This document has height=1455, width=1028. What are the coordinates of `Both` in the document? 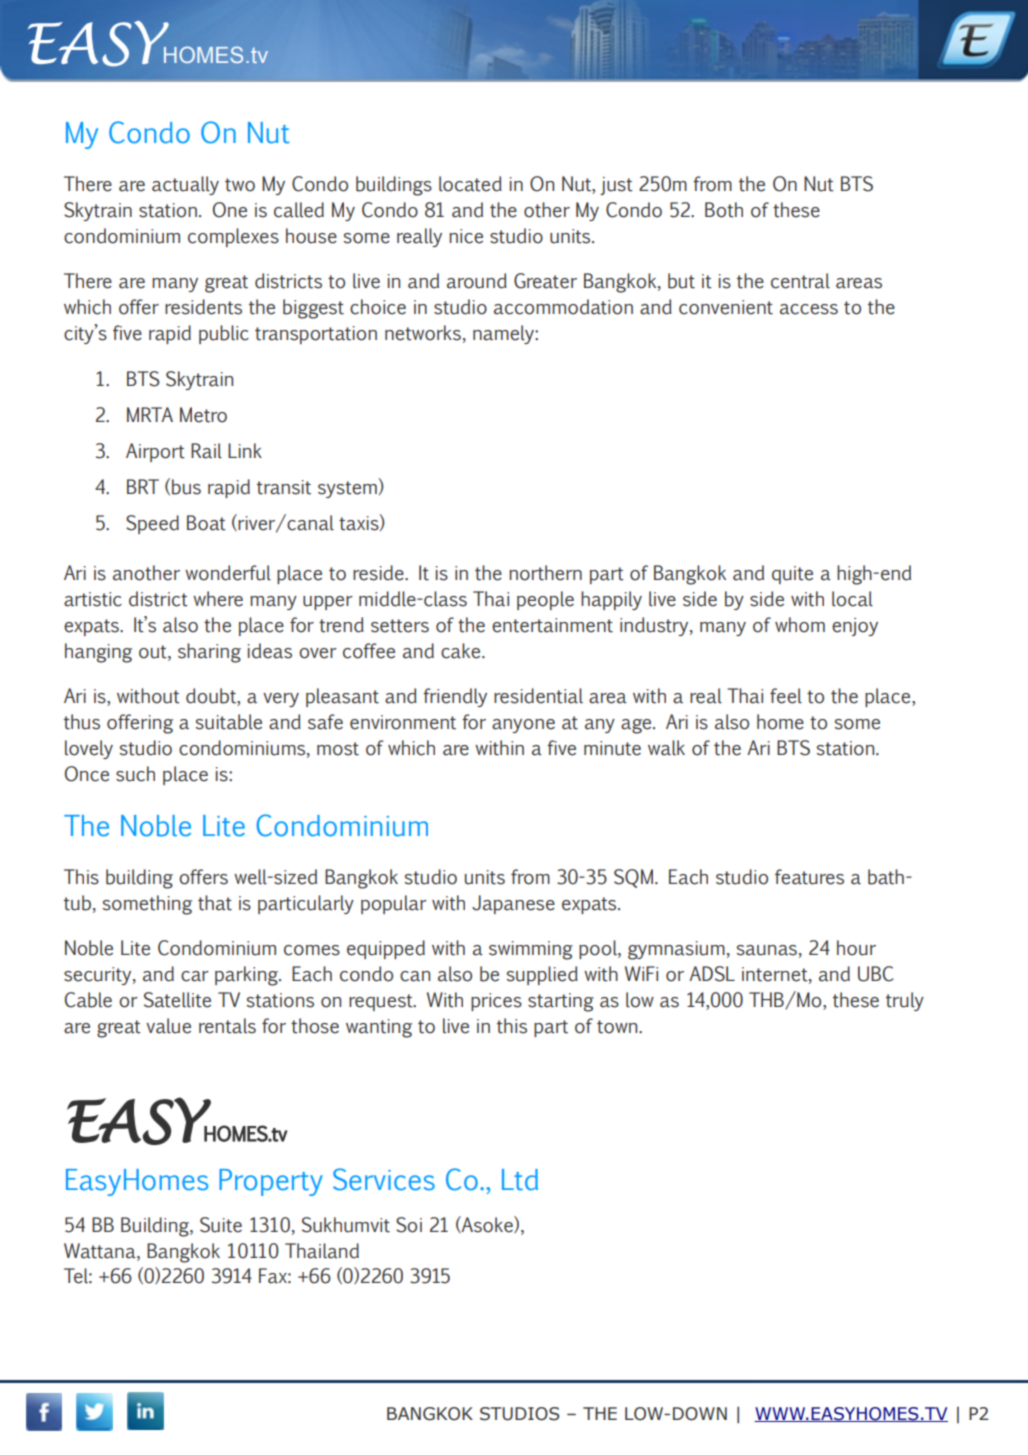 It's located at (724, 210).
